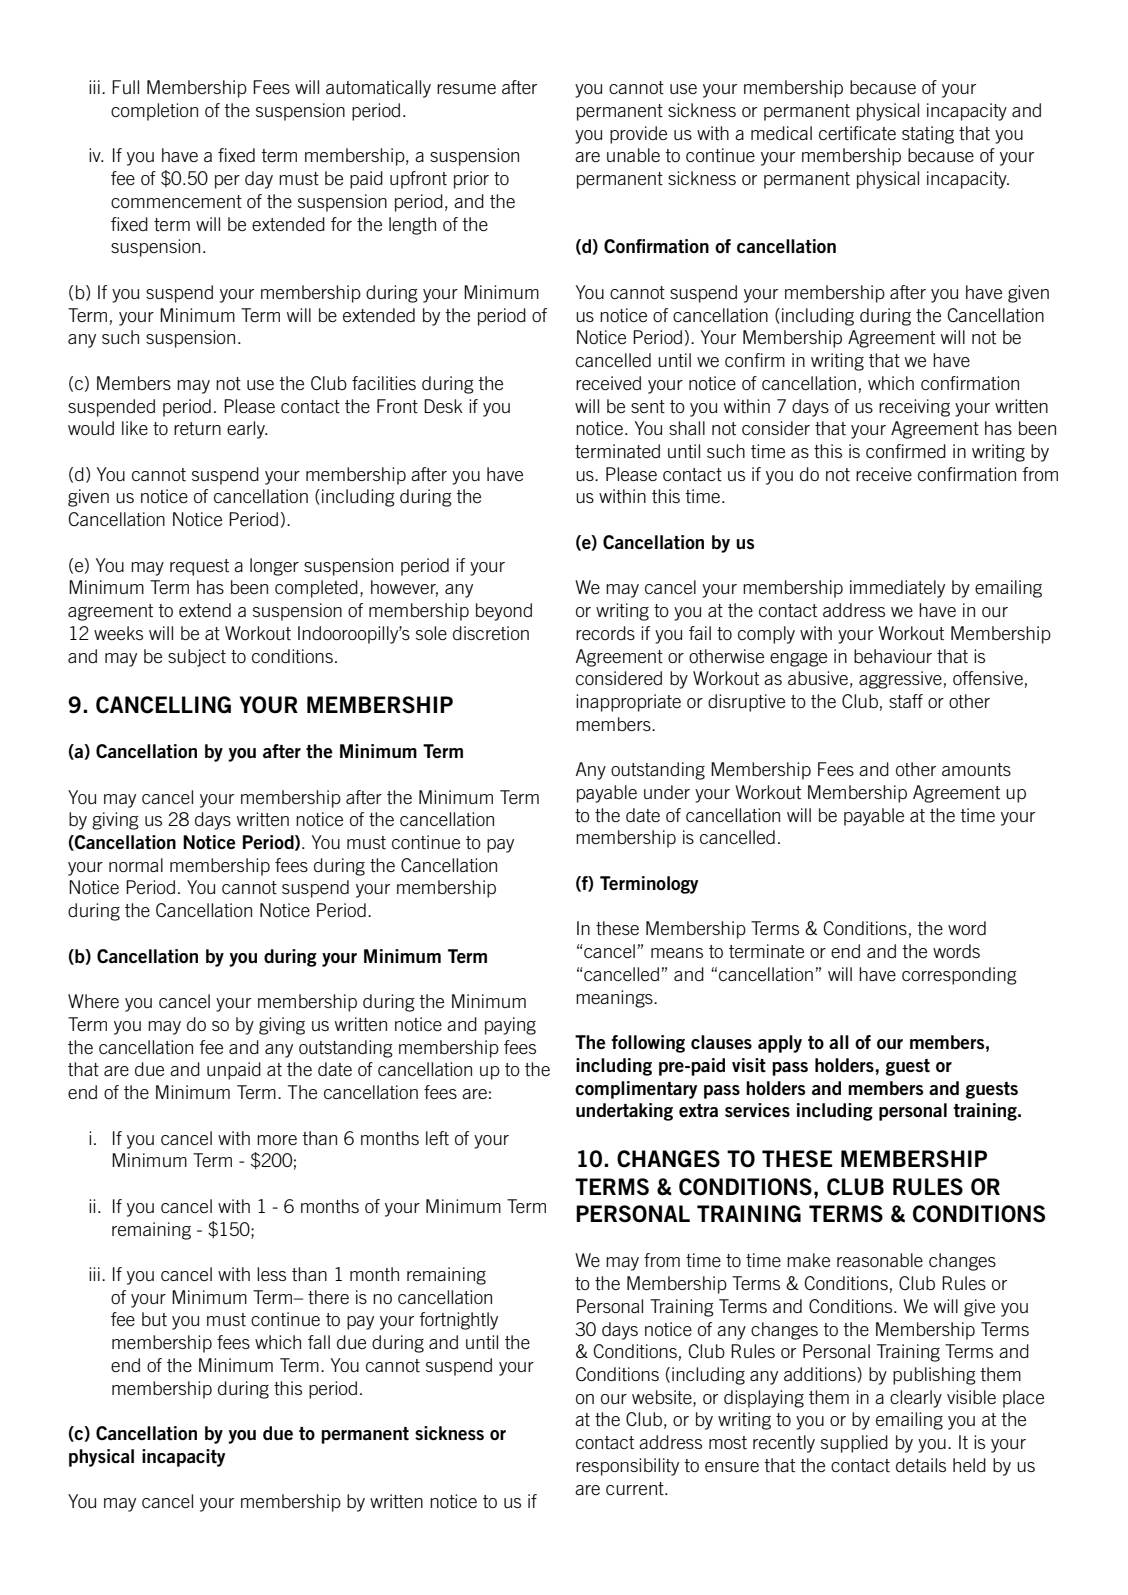 This page has width=1128, height=1595. I want to click on provide, so click(638, 135).
